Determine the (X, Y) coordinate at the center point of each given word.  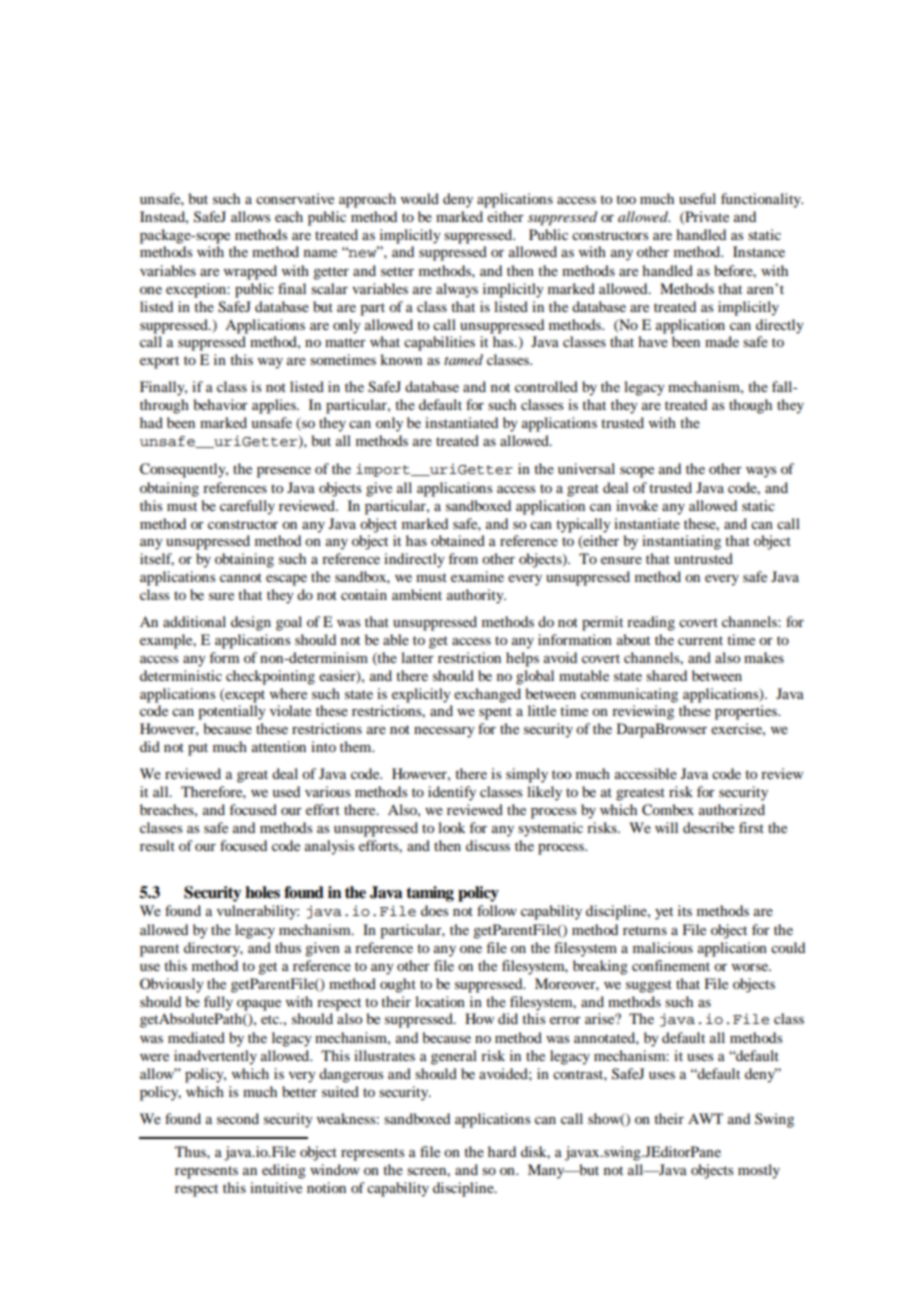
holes (262, 892)
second (238, 1118)
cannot (241, 577)
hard (502, 1151)
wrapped (250, 272)
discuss (488, 845)
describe (708, 827)
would (420, 198)
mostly (759, 1171)
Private (706, 217)
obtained (458, 540)
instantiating (681, 542)
